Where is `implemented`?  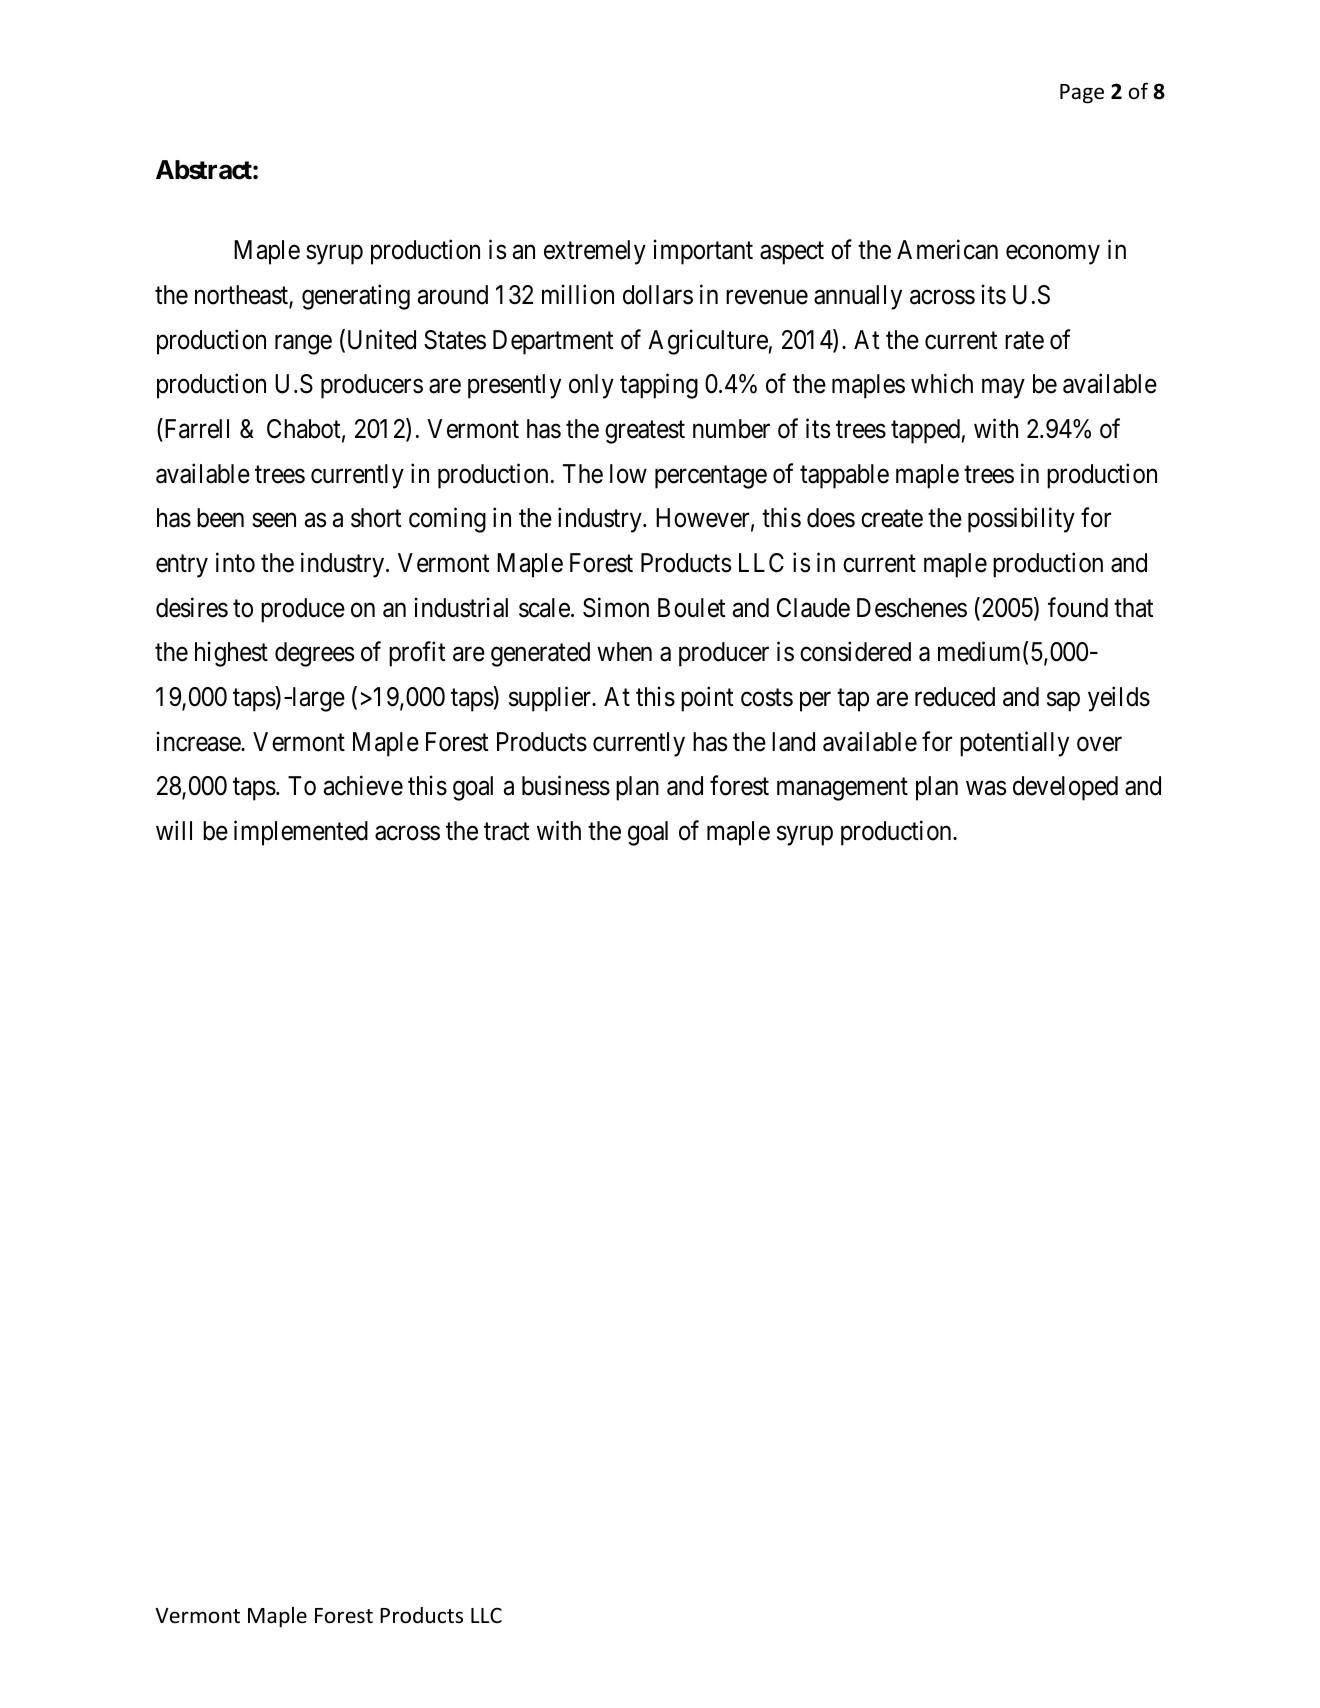
implemented is located at coordinates (301, 833).
